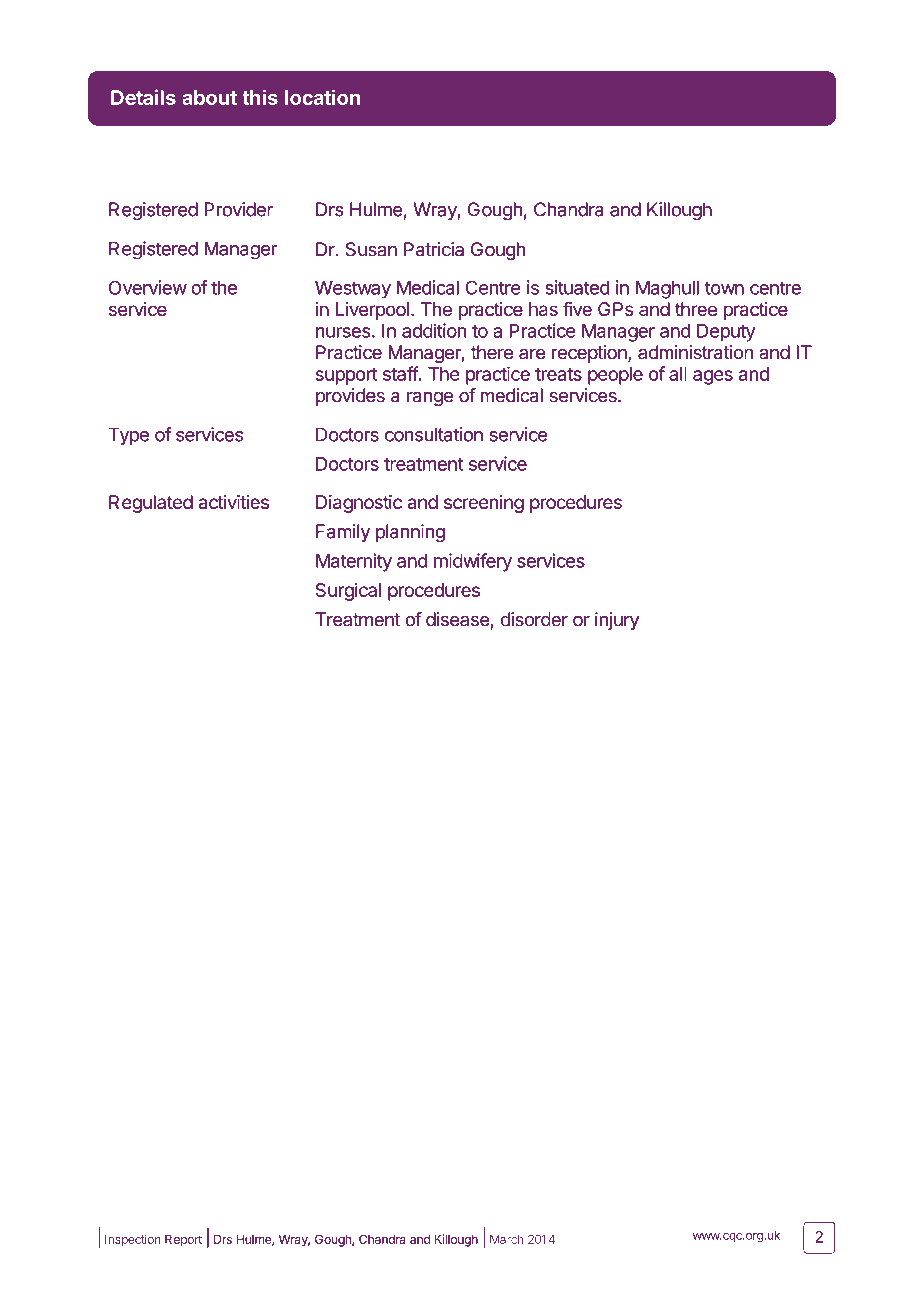 The height and width of the document is (1308, 924). Describe the element at coordinates (209, 97) in the document. I see `about` at that location.
